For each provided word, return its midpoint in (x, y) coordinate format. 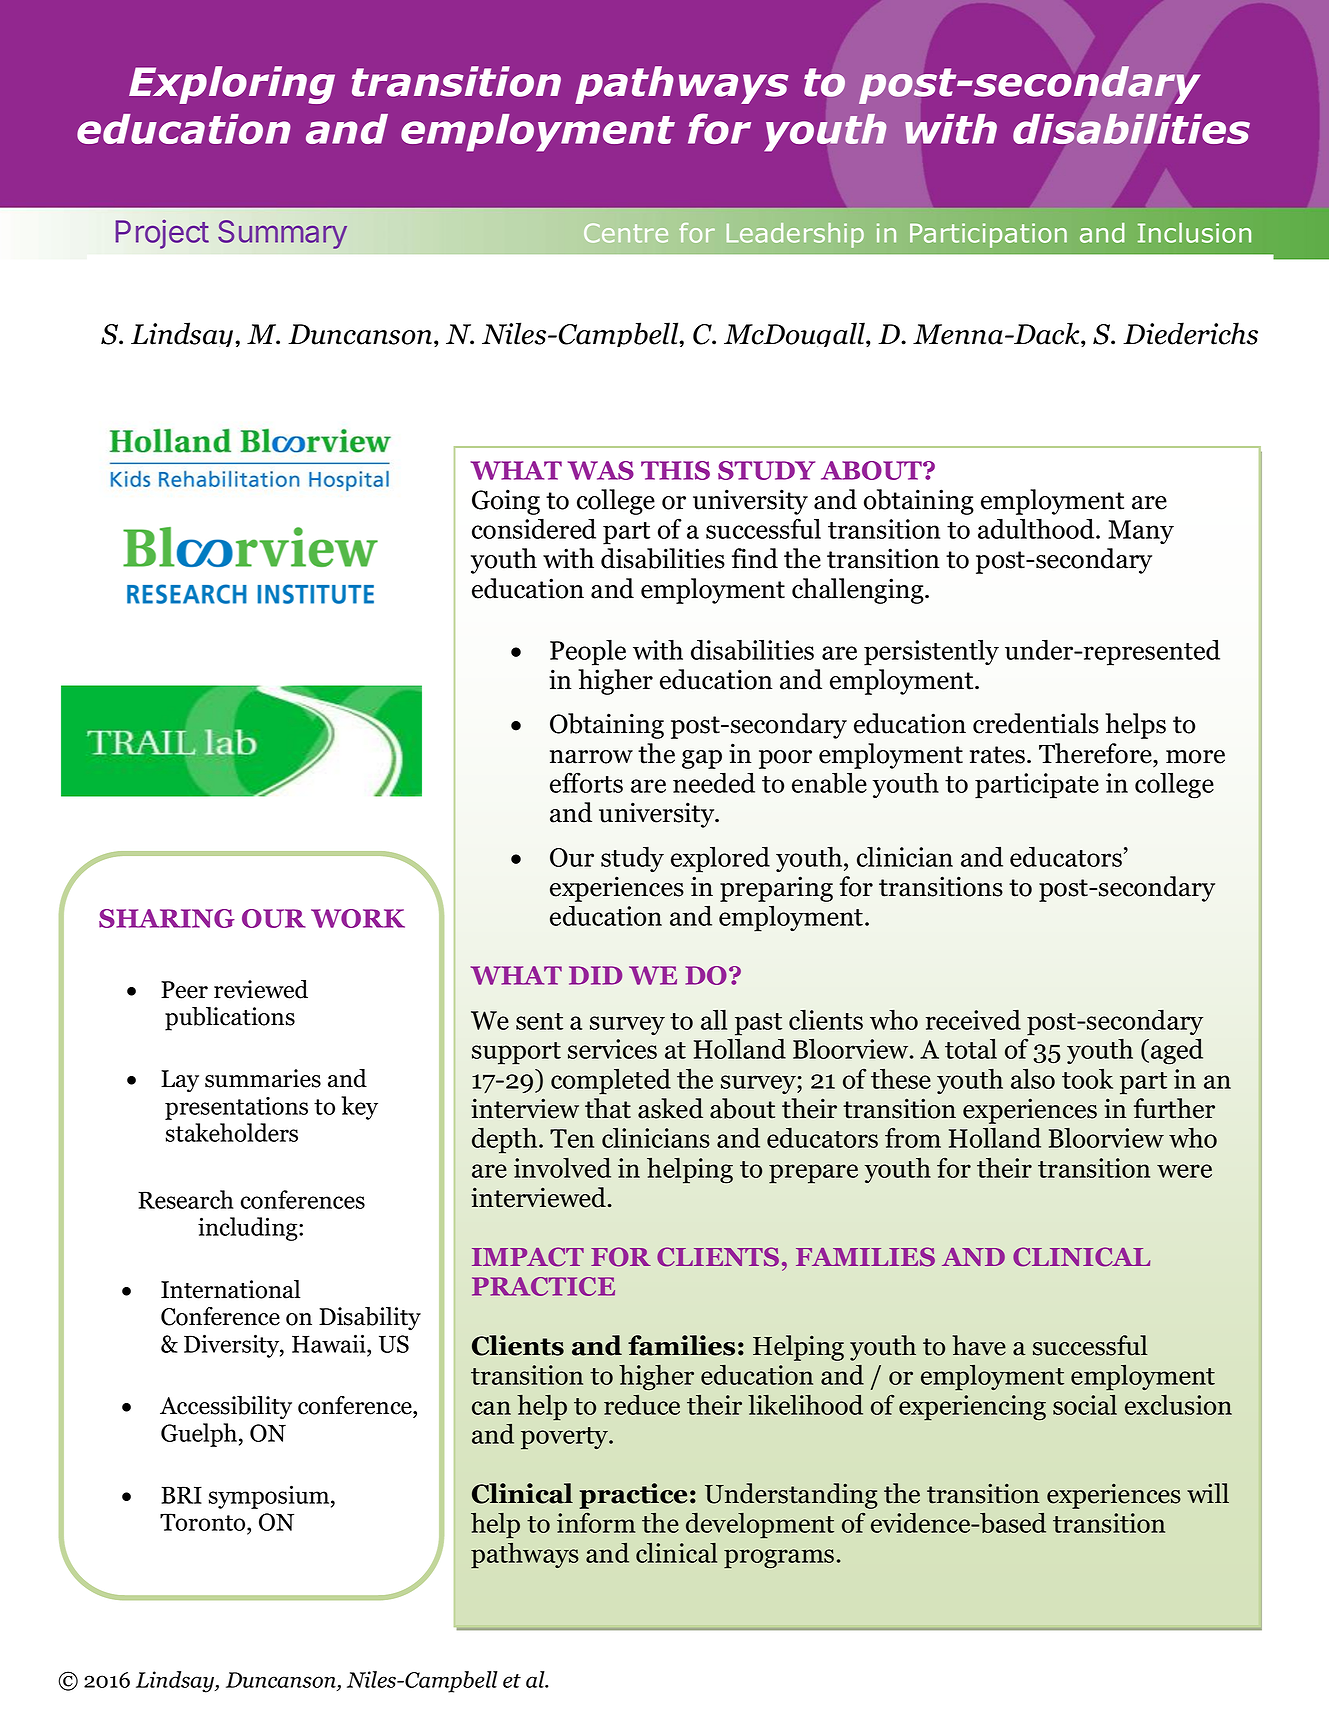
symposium (270, 1497)
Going (506, 502)
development (760, 1526)
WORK (358, 918)
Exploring (232, 85)
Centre (626, 233)
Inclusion (1194, 233)
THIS (675, 470)
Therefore (1096, 753)
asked (670, 1108)
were (1184, 1171)
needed (714, 782)
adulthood (1037, 528)
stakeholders (232, 1132)
